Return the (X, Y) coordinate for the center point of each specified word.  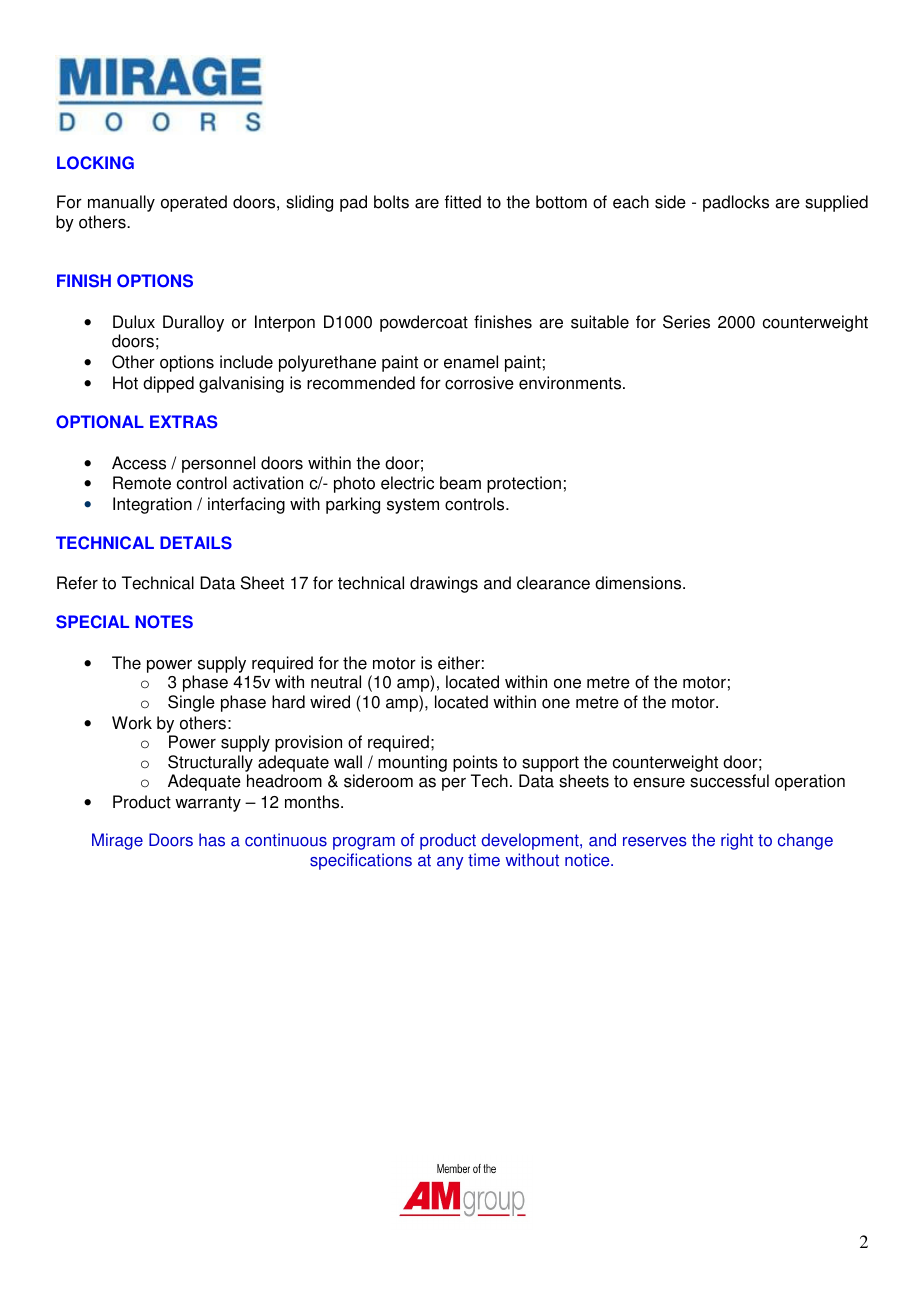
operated (194, 203)
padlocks (736, 203)
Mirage (117, 841)
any (450, 863)
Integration (152, 505)
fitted (463, 202)
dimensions (639, 583)
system (413, 506)
